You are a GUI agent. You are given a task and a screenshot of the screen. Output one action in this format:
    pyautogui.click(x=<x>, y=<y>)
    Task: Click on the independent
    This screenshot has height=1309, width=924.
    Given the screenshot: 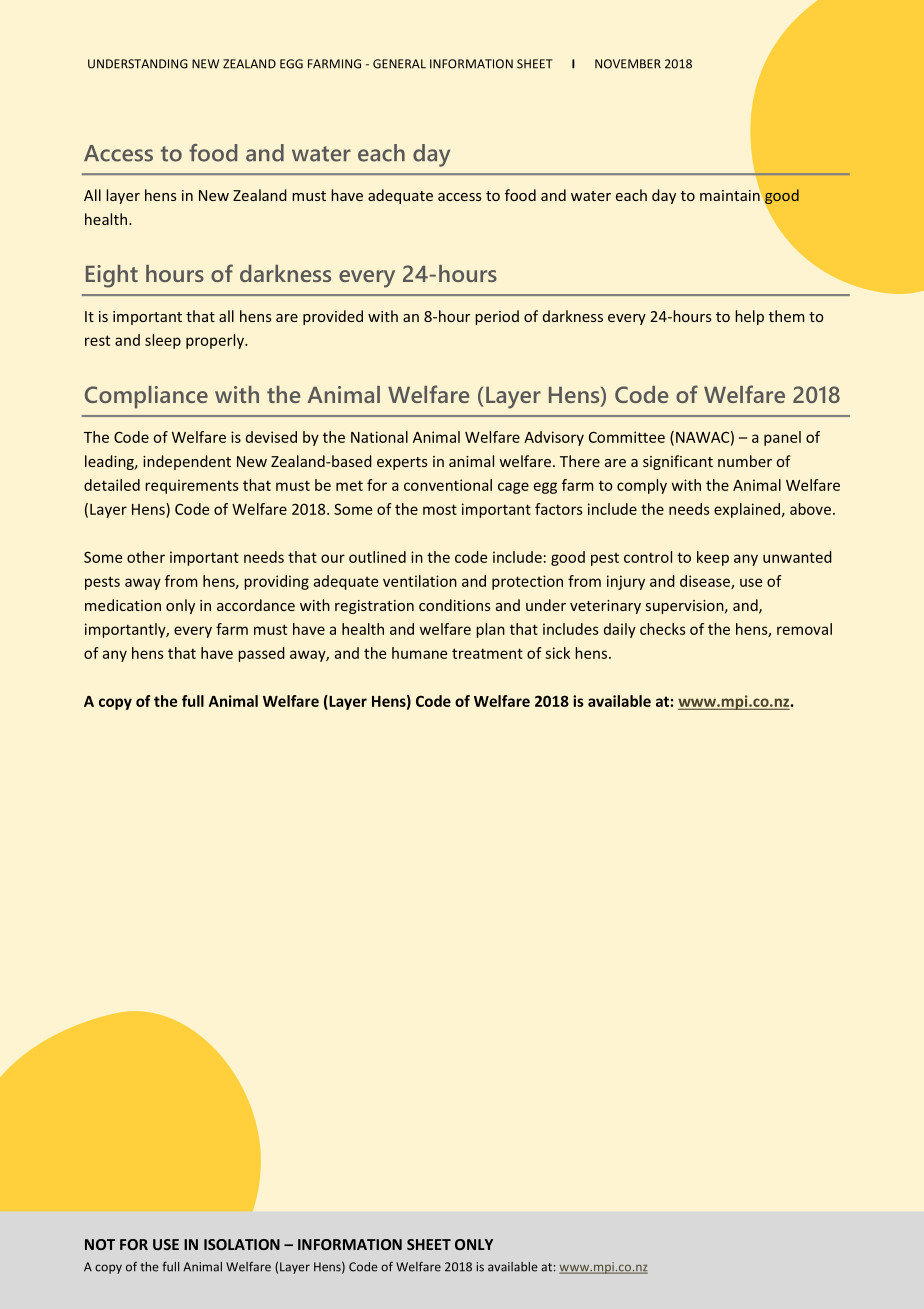 What is the action you would take?
    pyautogui.click(x=187, y=462)
